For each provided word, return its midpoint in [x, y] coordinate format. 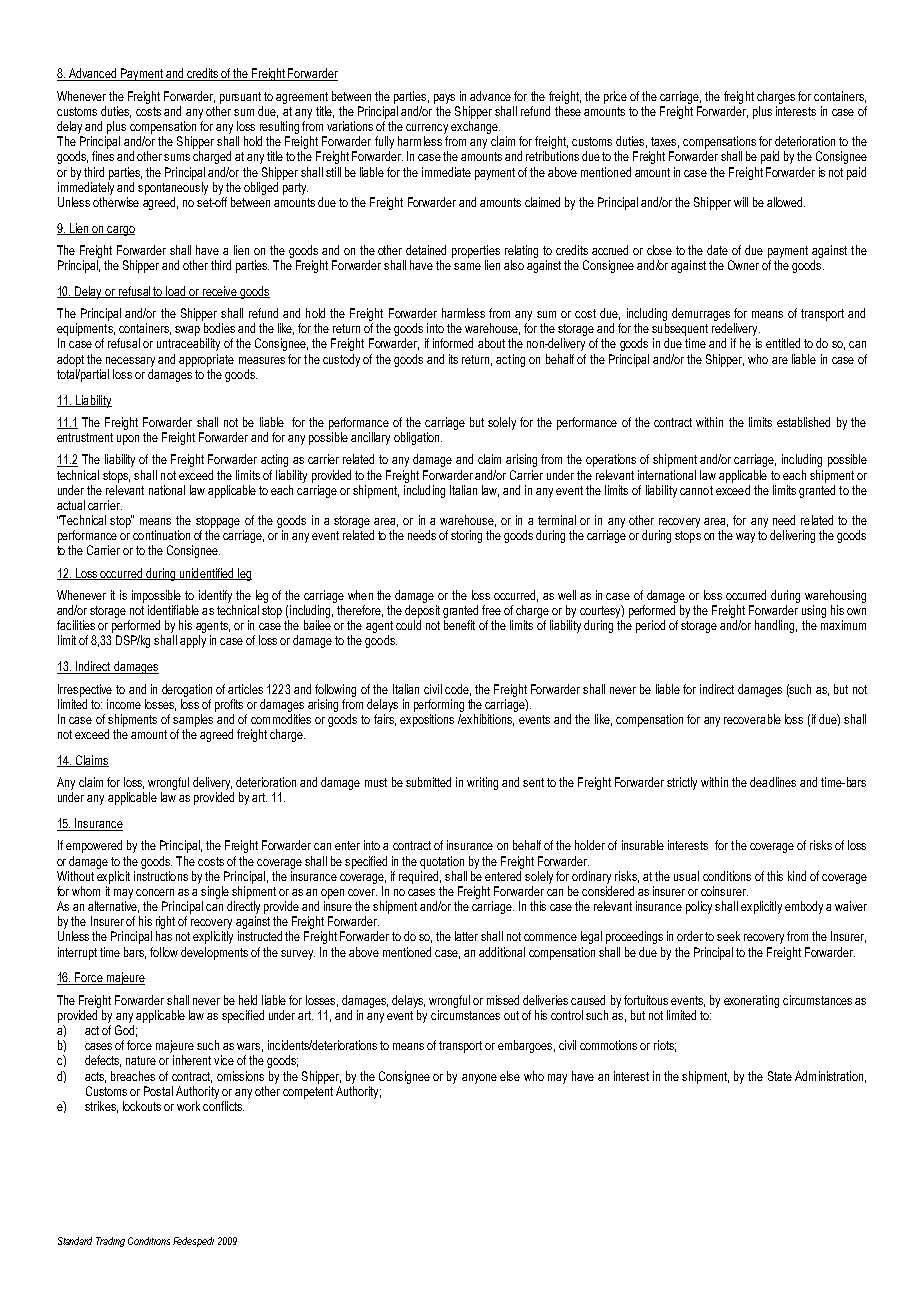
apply [193, 641]
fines [103, 156]
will [741, 202]
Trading [110, 1242]
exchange [475, 127]
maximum [843, 625]
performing [439, 705]
